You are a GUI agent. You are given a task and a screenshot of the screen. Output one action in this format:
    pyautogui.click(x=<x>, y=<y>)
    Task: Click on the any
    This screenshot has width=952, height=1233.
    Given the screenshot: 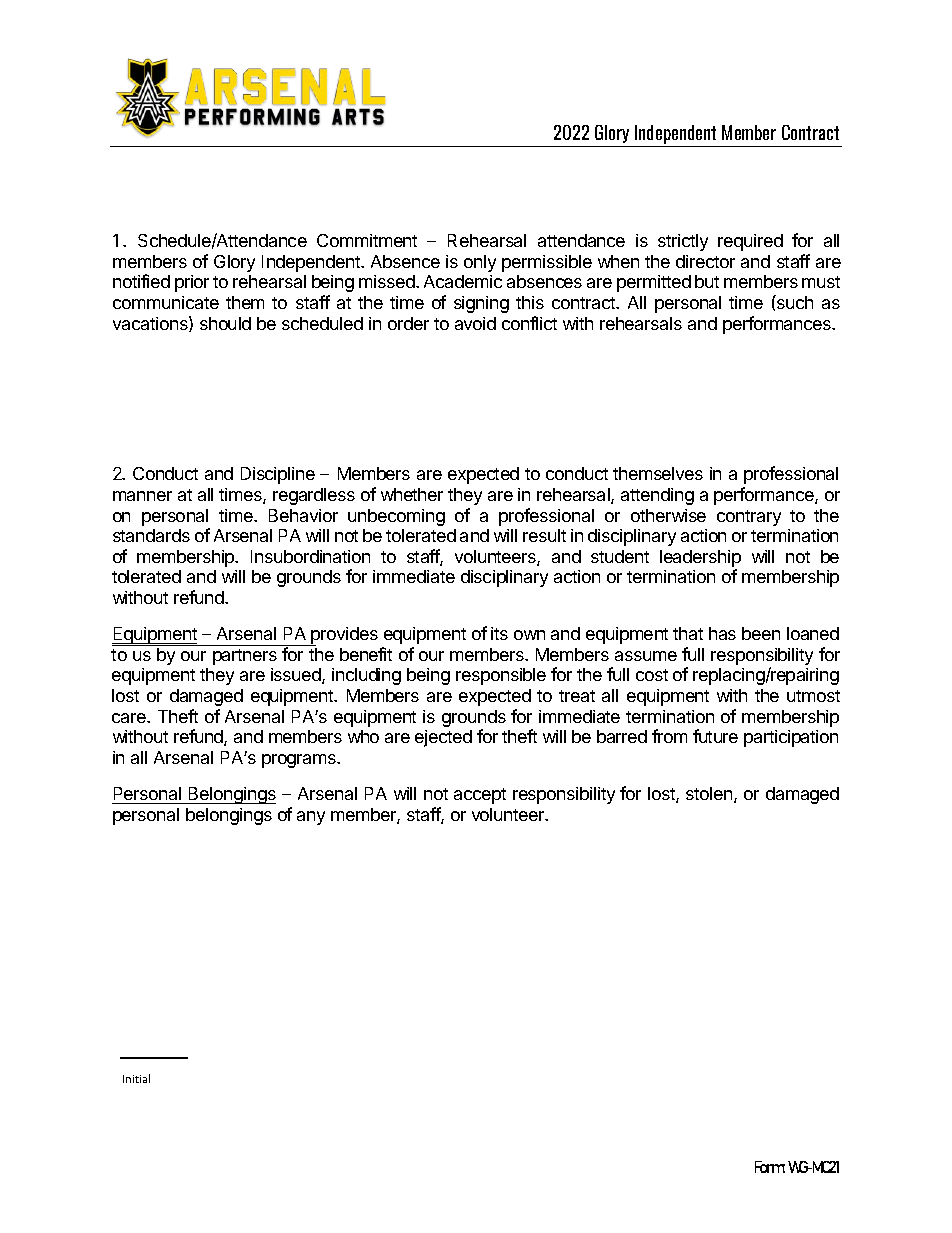 What is the action you would take?
    pyautogui.click(x=311, y=818)
